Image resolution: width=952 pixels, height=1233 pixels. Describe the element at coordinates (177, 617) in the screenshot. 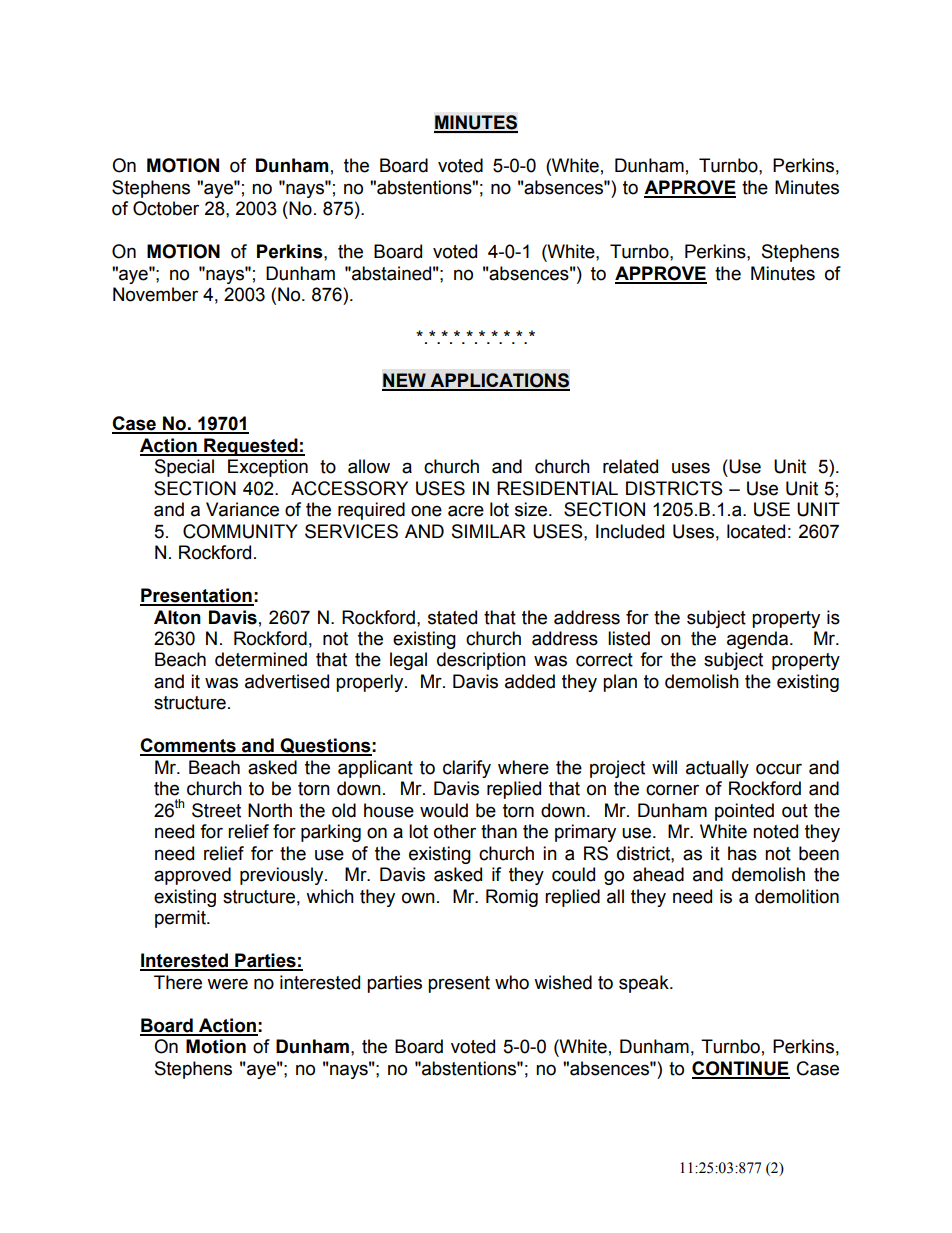

I see `Alton` at that location.
